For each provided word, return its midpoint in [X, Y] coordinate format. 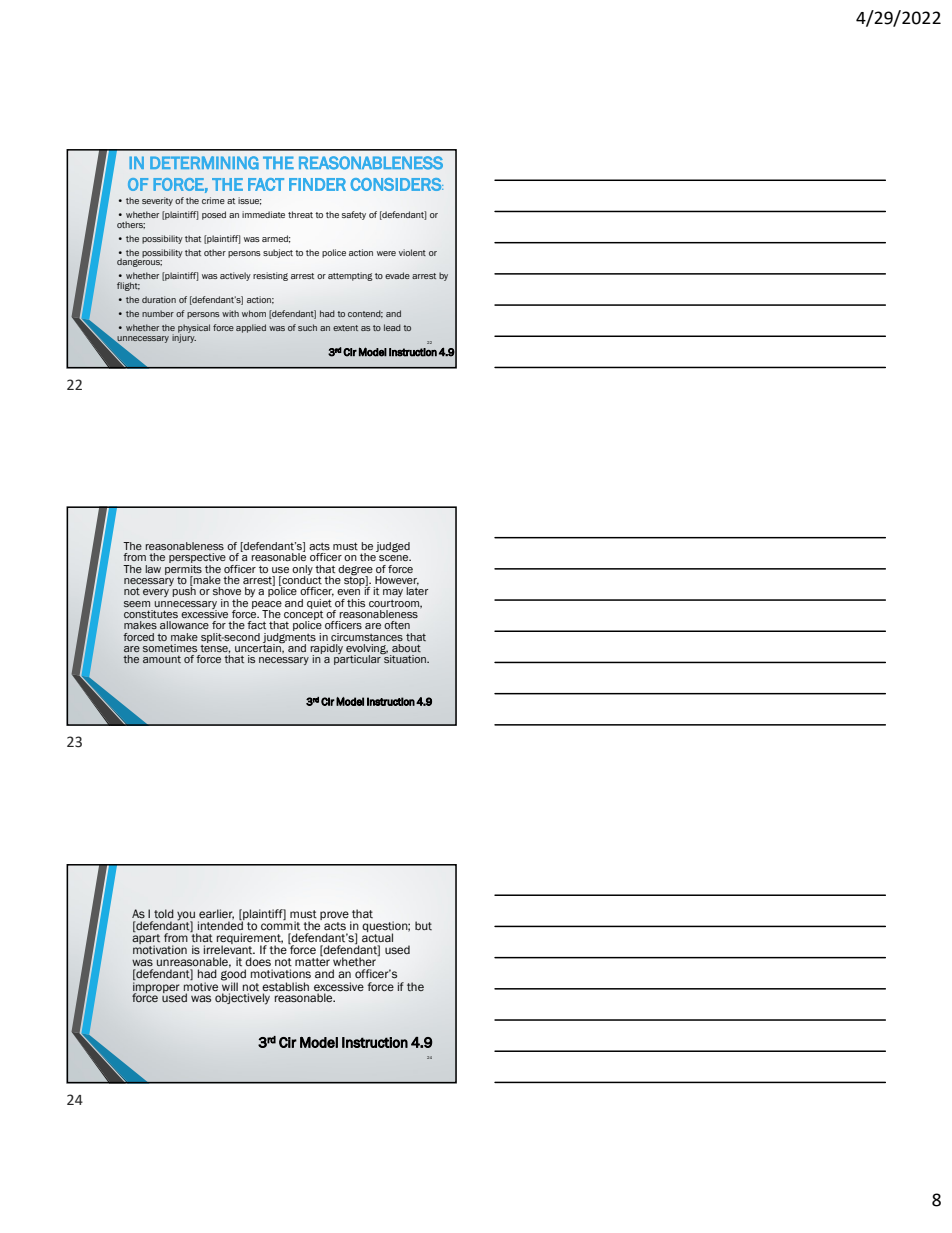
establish [285, 987]
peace [267, 606]
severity [157, 201]
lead [392, 327]
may [393, 593]
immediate [263, 214]
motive [201, 987]
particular [358, 659]
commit [280, 925]
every [156, 593]
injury [184, 337]
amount [162, 659]
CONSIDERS [397, 184]
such [307, 327]
